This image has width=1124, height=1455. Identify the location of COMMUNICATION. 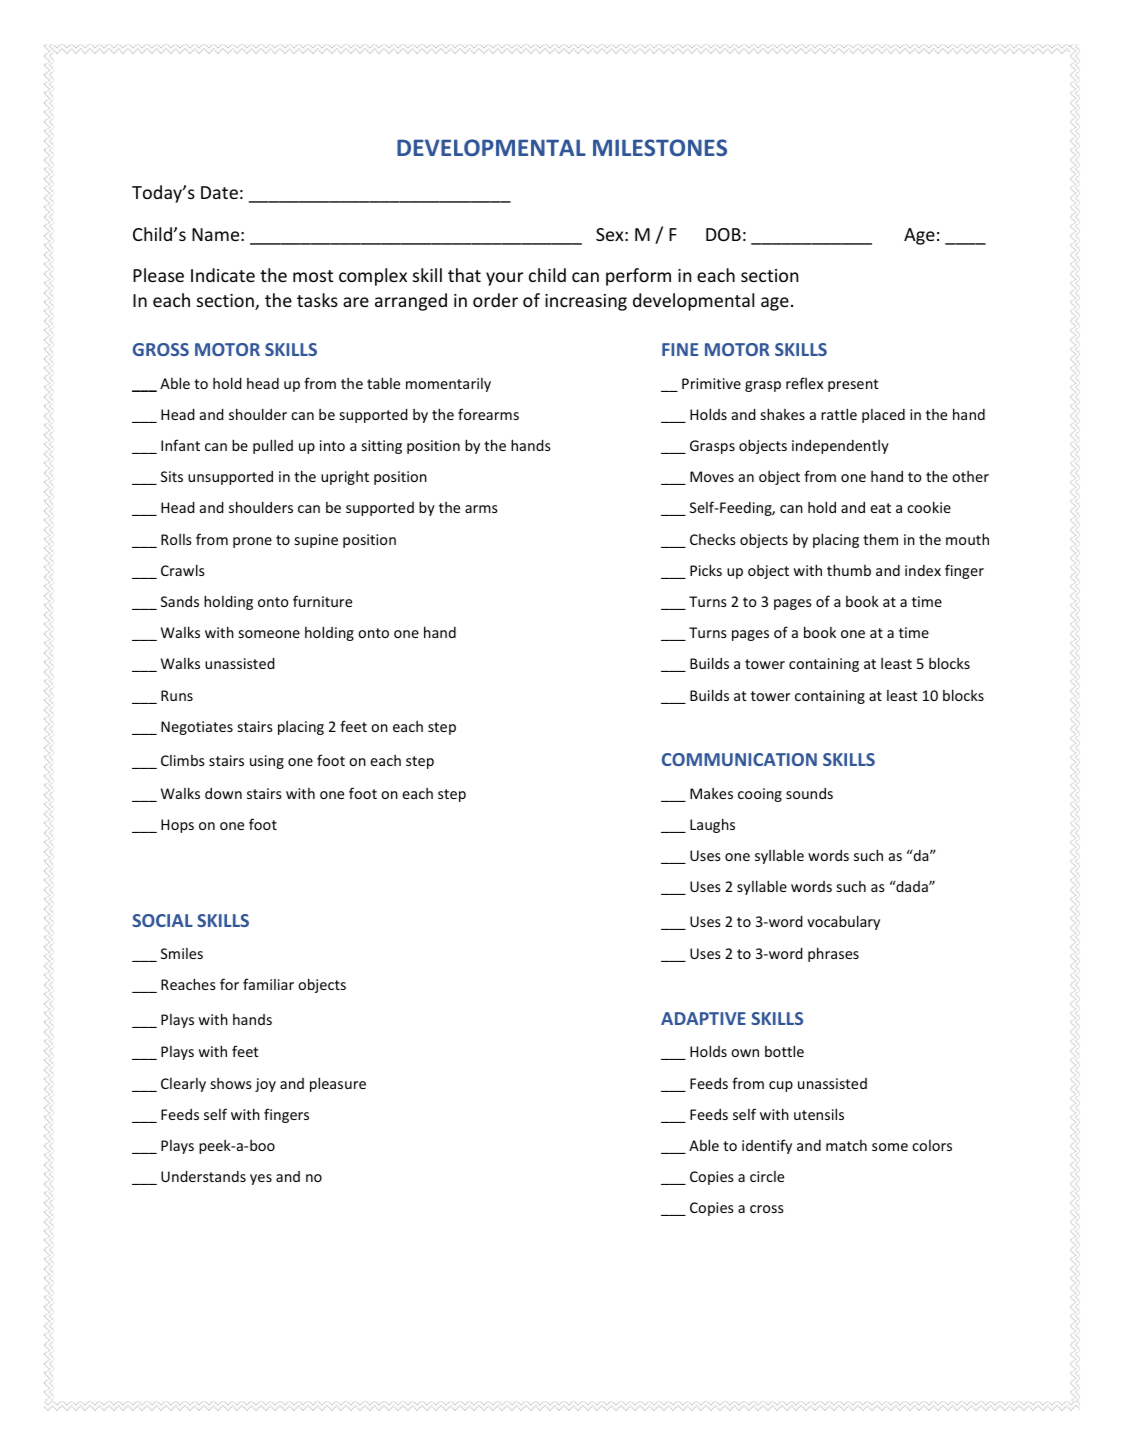
(739, 759).
